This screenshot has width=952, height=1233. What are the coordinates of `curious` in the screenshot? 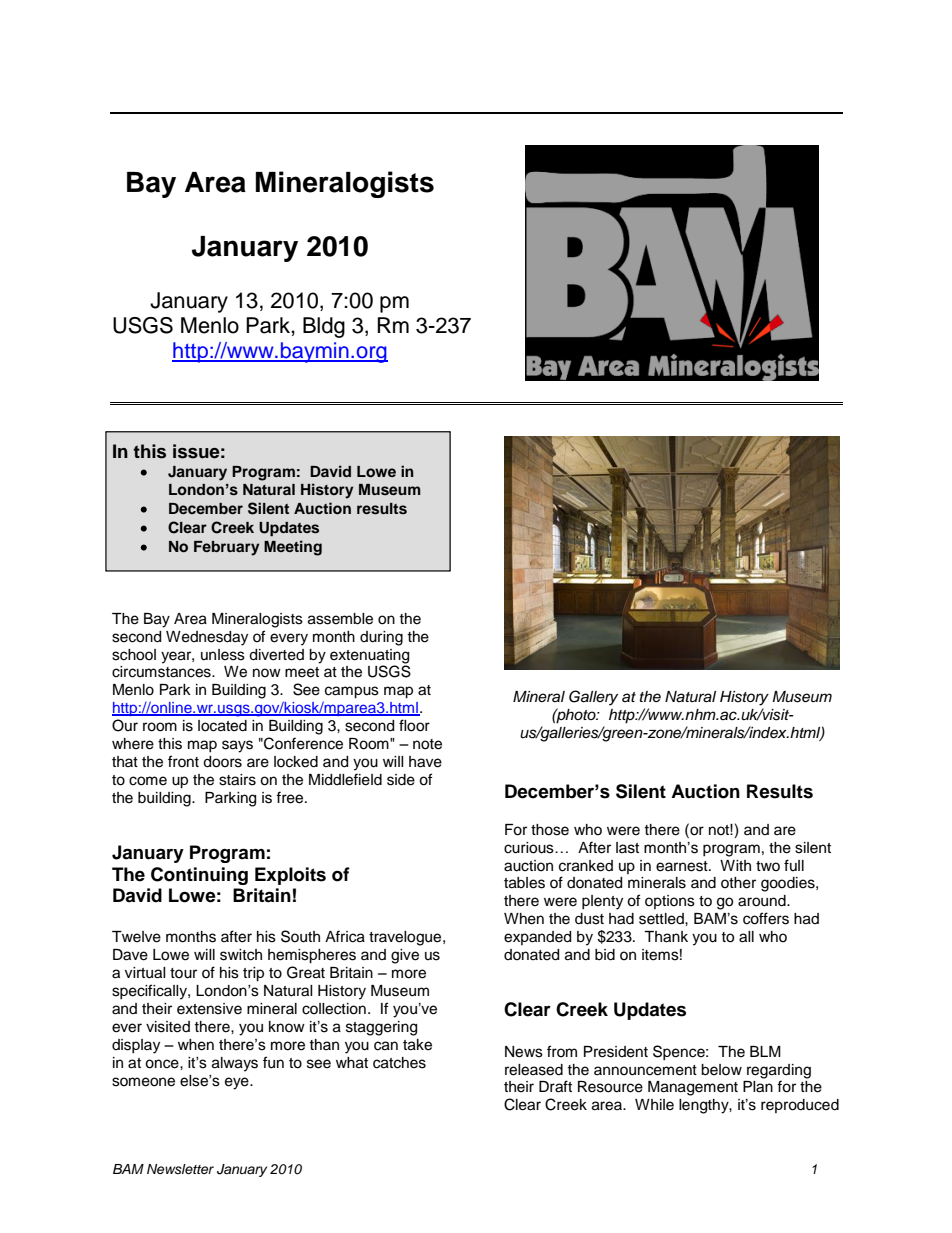 It's located at (530, 848).
